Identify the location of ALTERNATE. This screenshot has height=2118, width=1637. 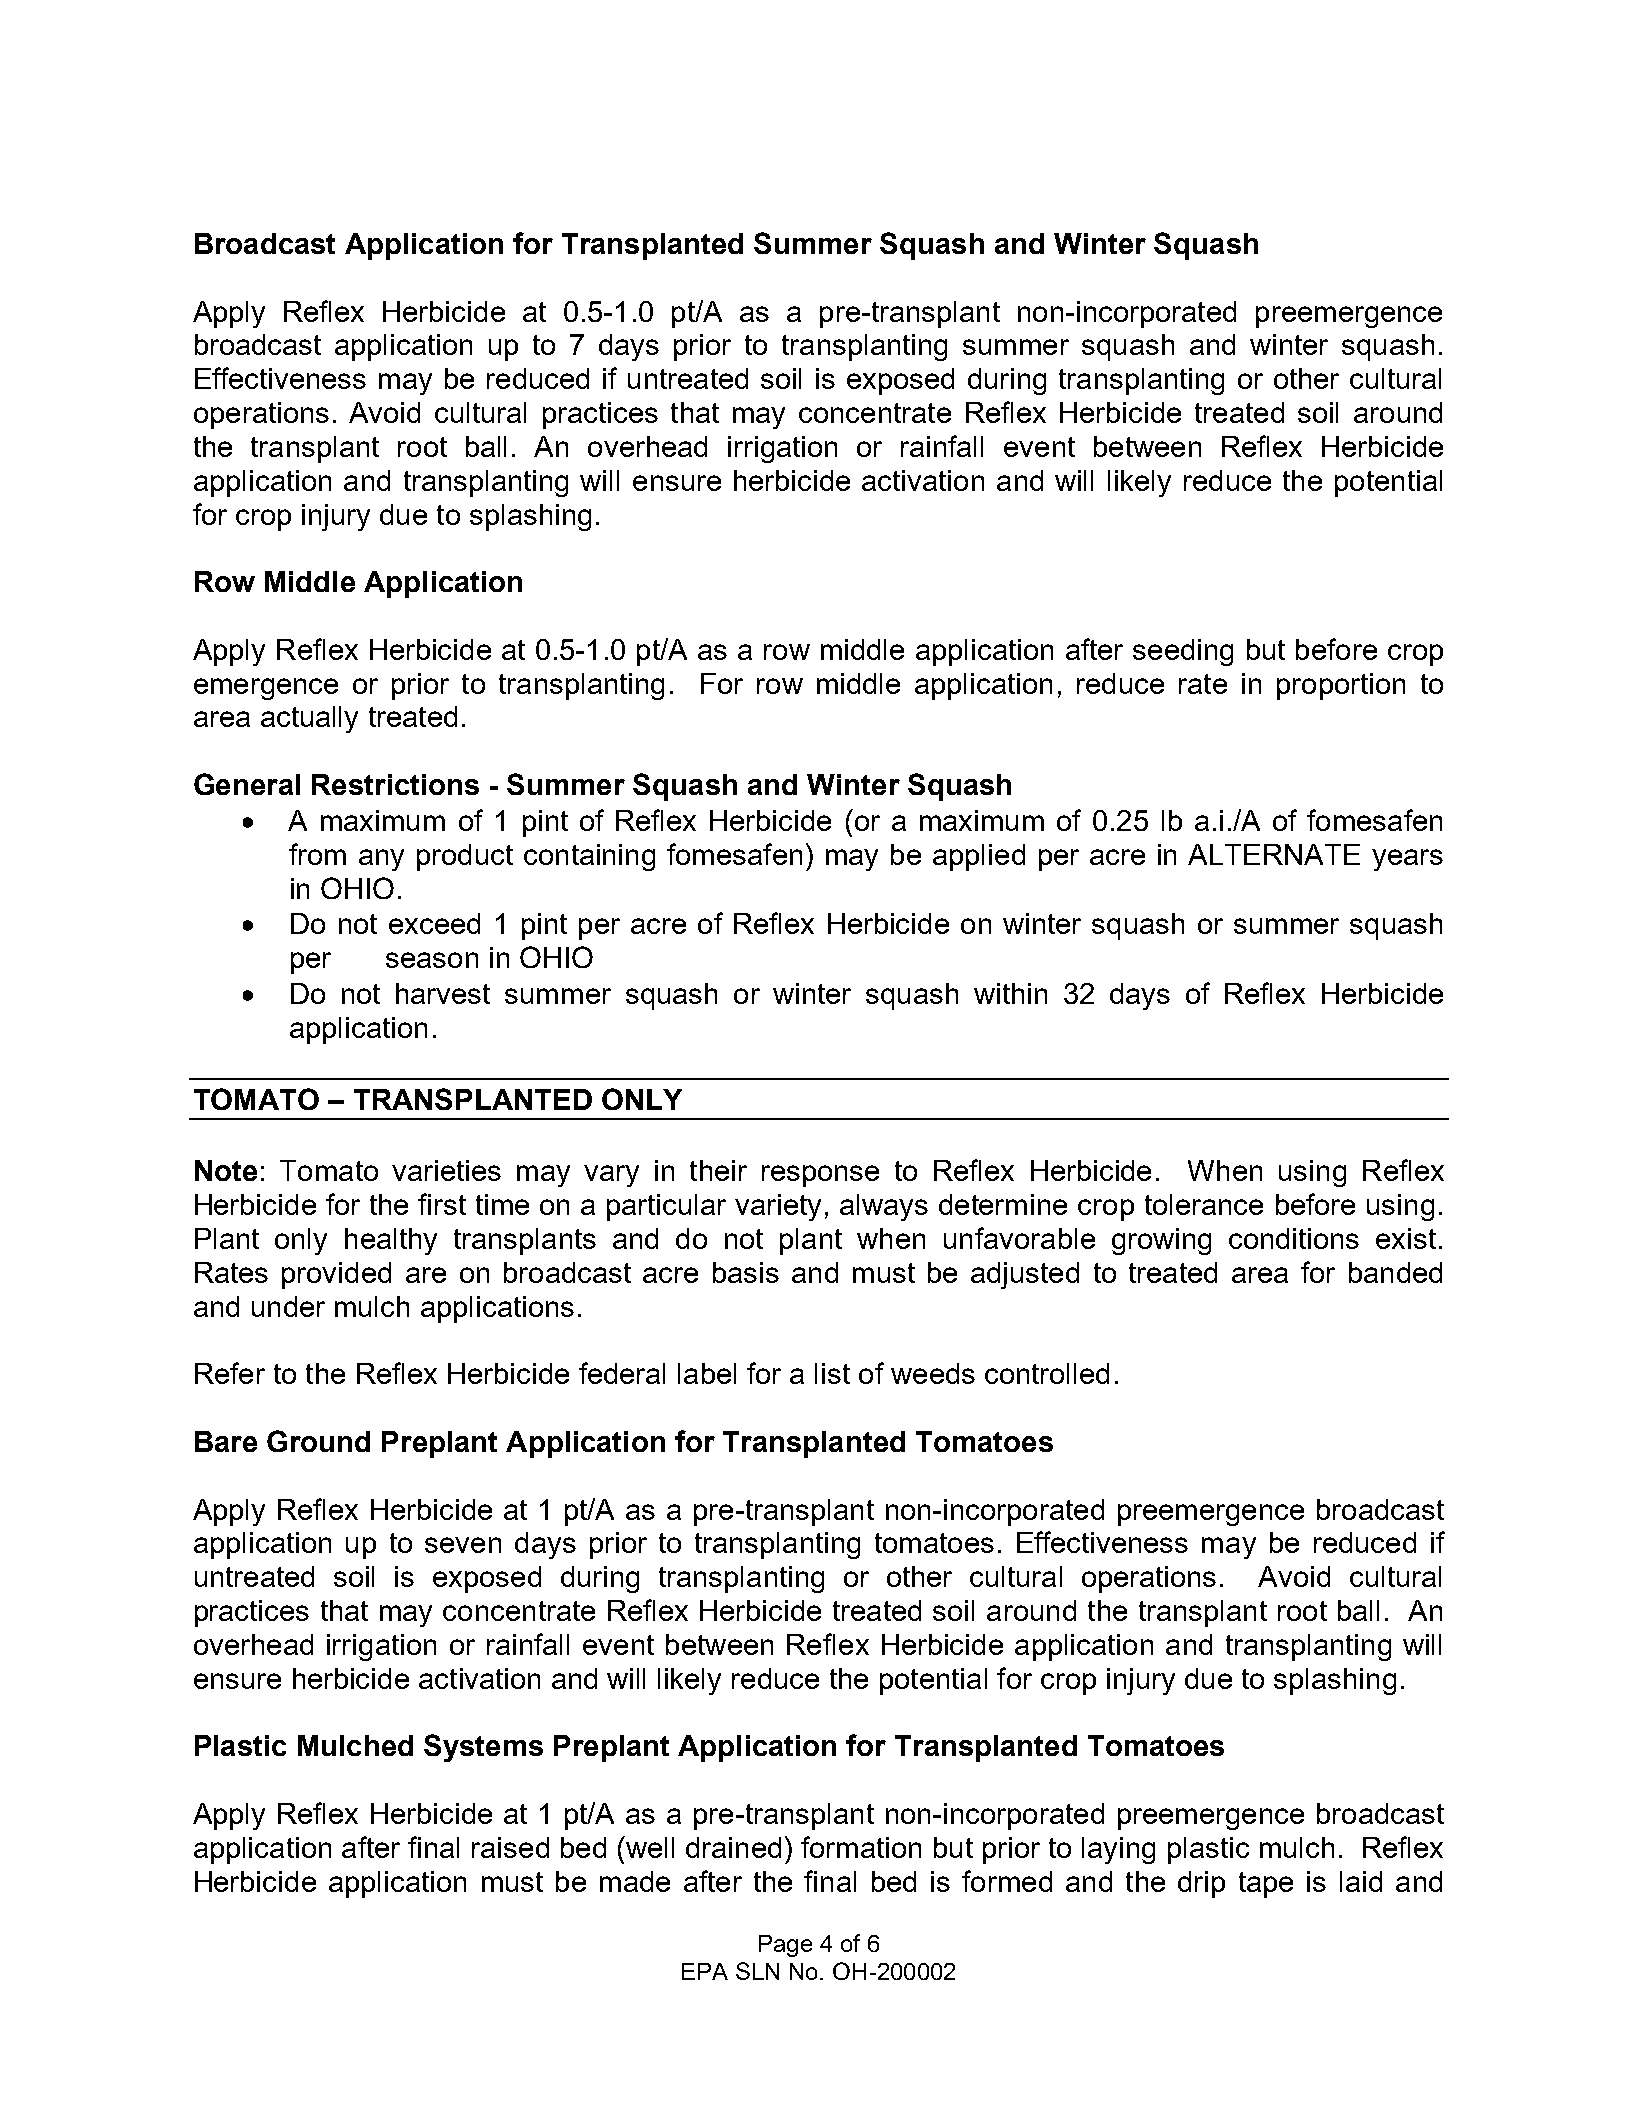
(1274, 854).
